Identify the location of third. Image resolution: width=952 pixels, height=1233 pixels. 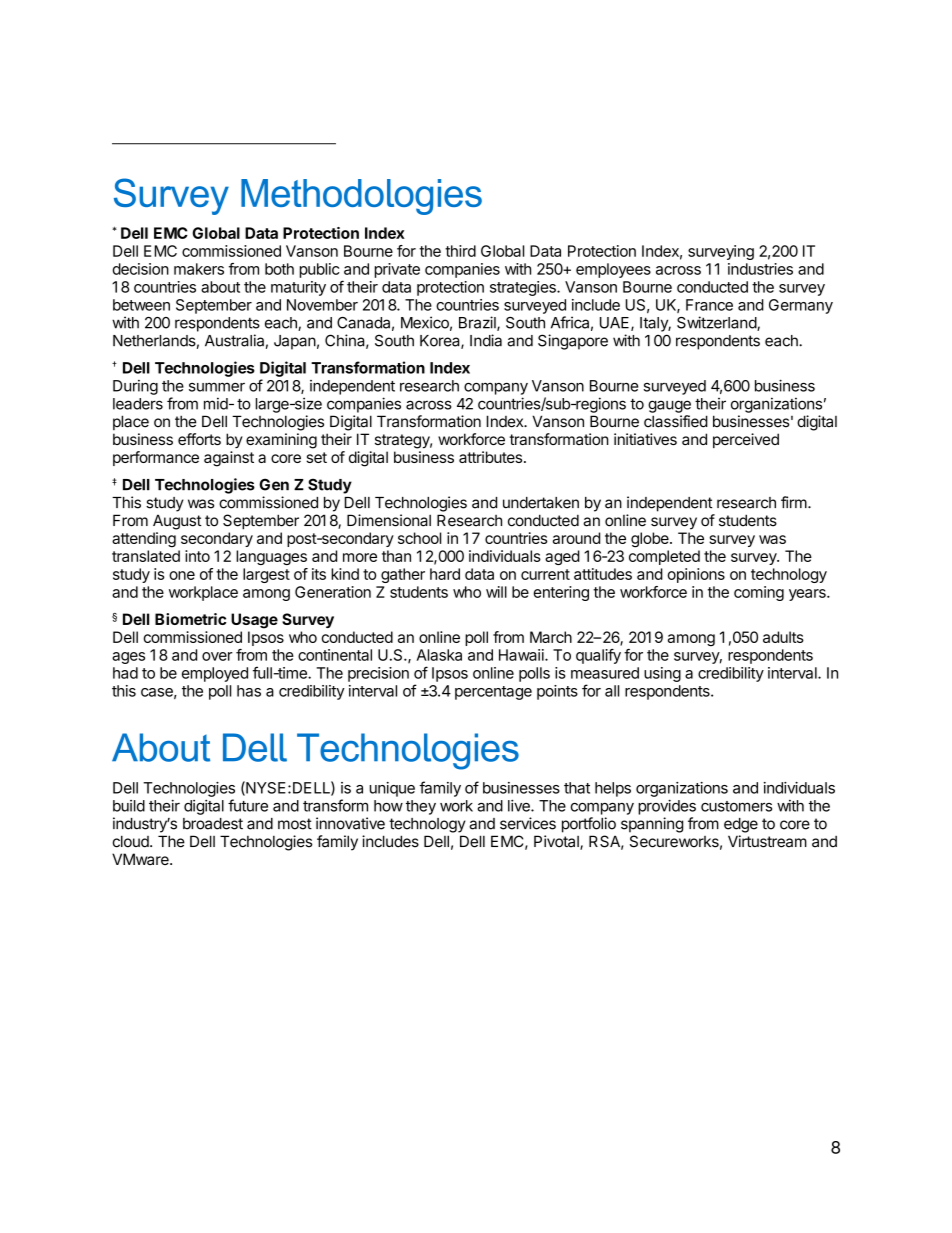
(460, 251).
